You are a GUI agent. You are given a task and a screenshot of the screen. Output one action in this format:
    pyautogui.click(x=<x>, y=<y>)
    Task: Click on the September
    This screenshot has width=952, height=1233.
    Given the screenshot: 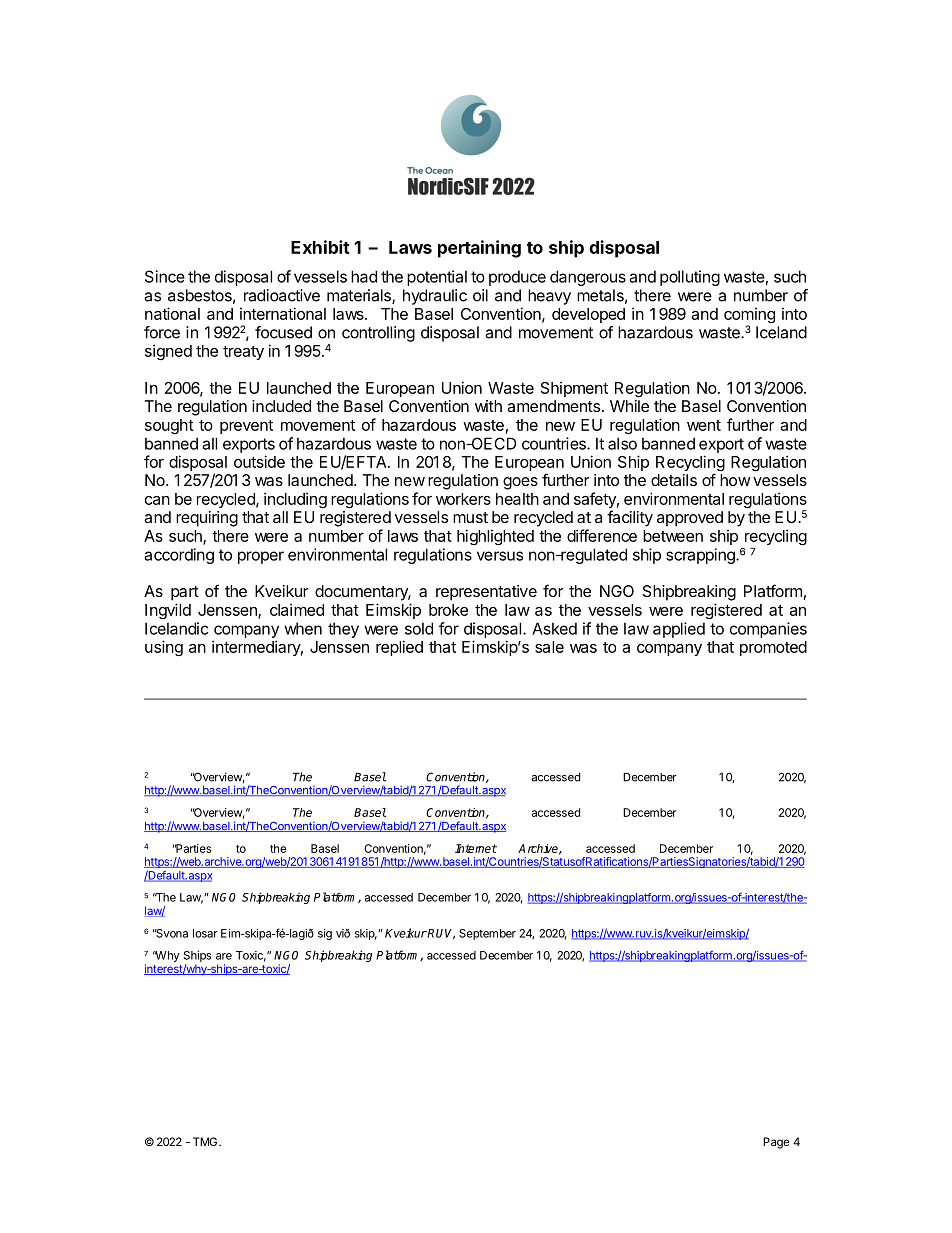 What is the action you would take?
    pyautogui.click(x=487, y=934)
